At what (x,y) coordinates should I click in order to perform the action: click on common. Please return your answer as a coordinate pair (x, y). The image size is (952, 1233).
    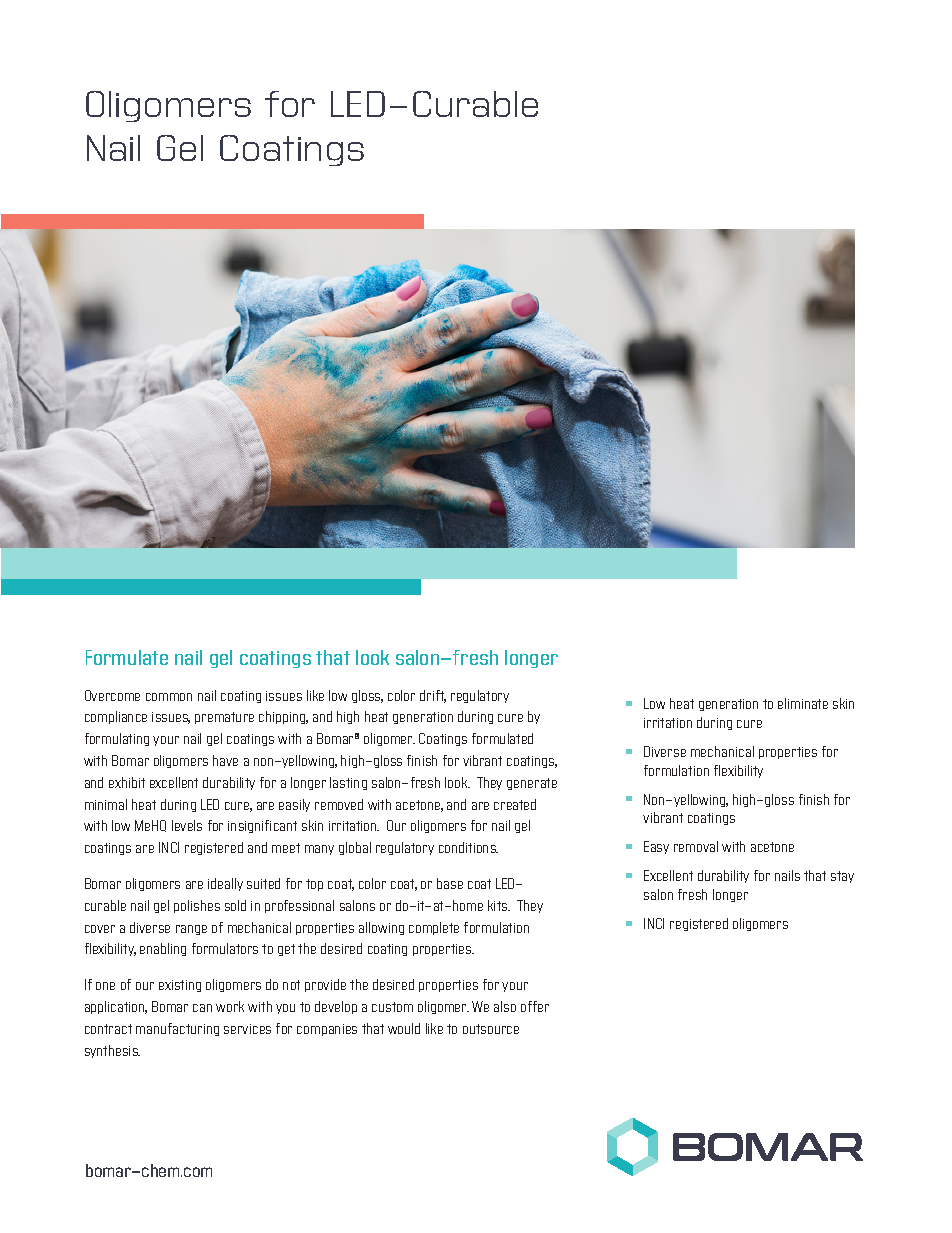
    Looking at the image, I should click on (169, 697).
